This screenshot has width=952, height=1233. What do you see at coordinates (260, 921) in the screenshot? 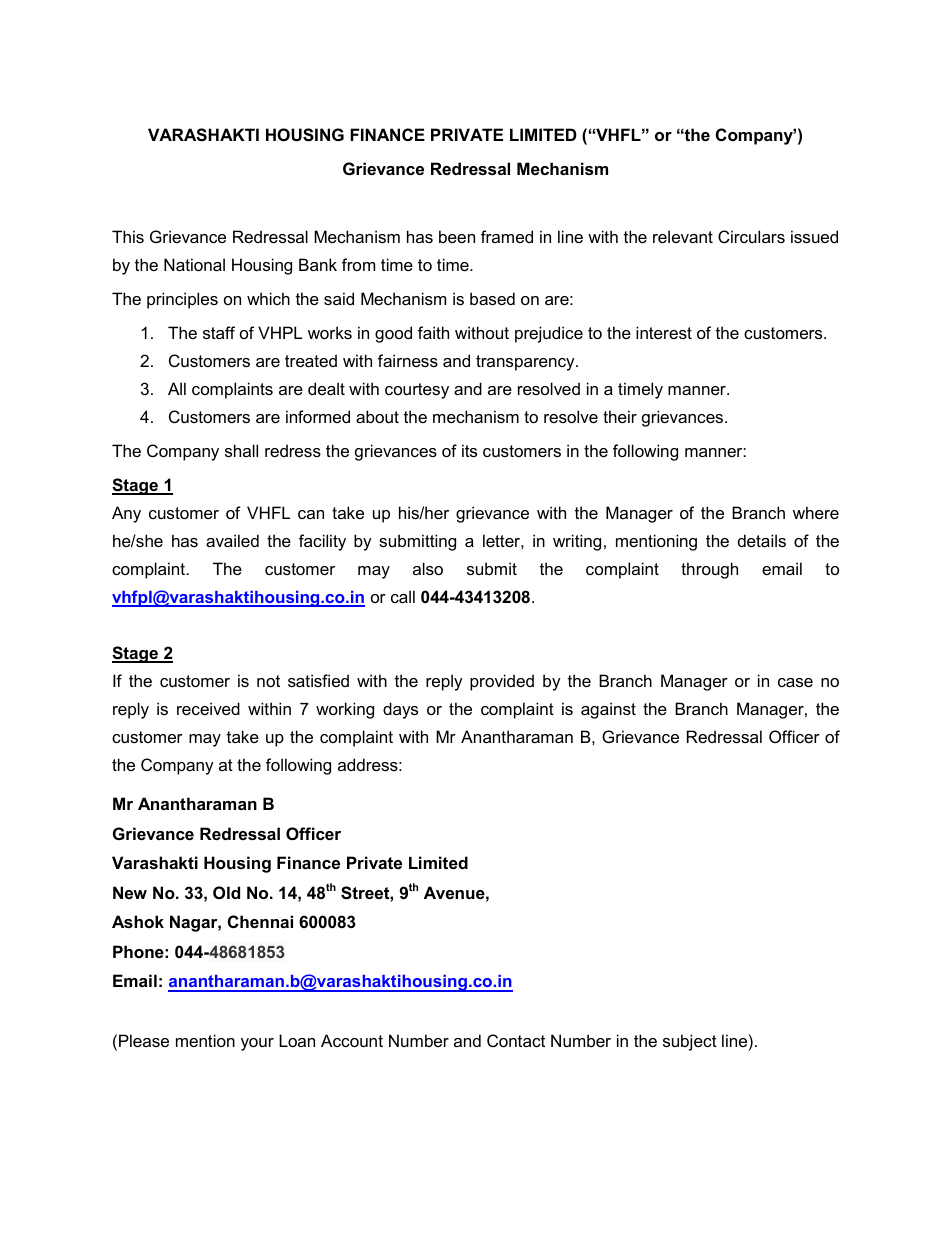
I see `Chennai` at bounding box center [260, 921].
